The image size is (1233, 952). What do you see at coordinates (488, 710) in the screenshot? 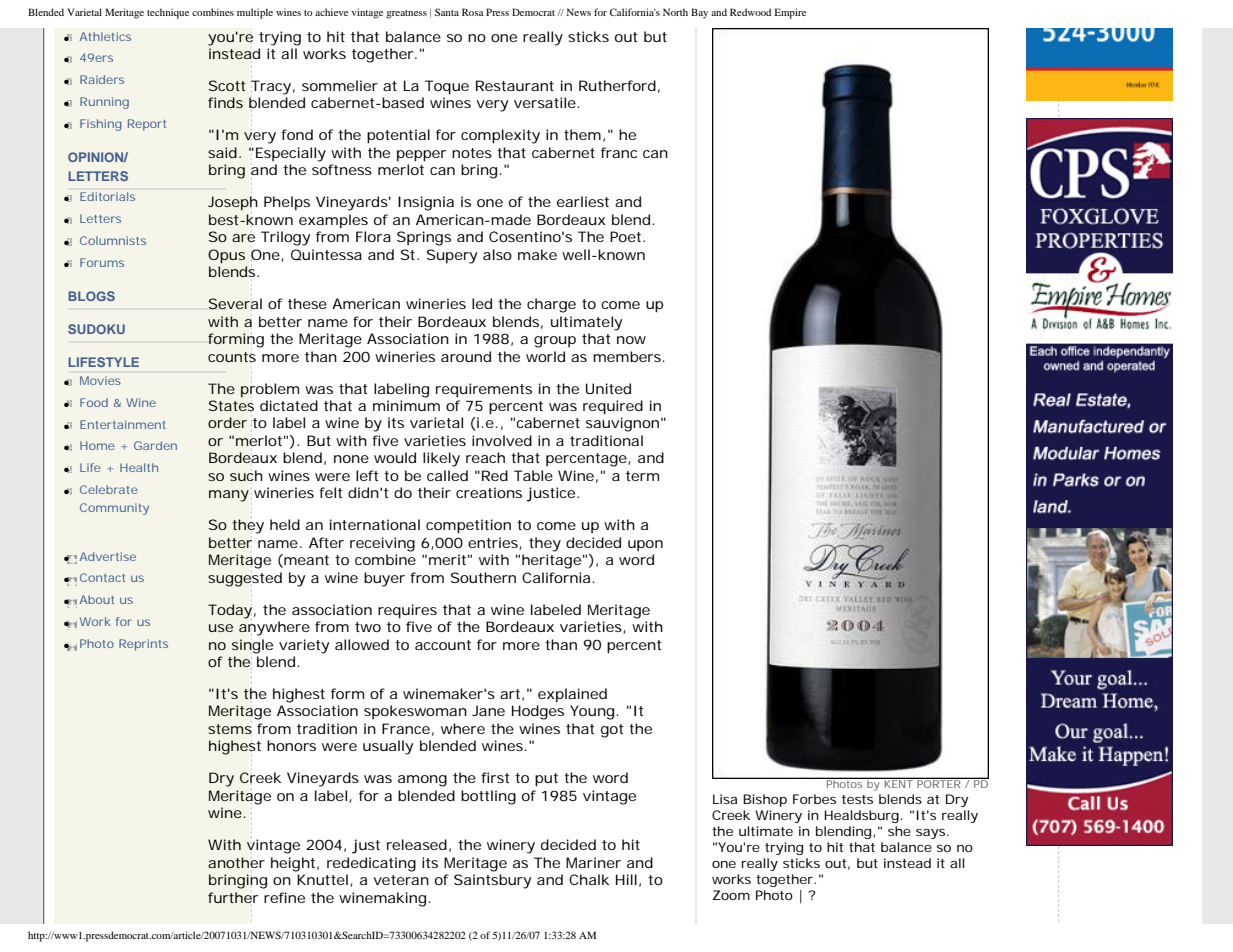
I see `Jane` at bounding box center [488, 710].
